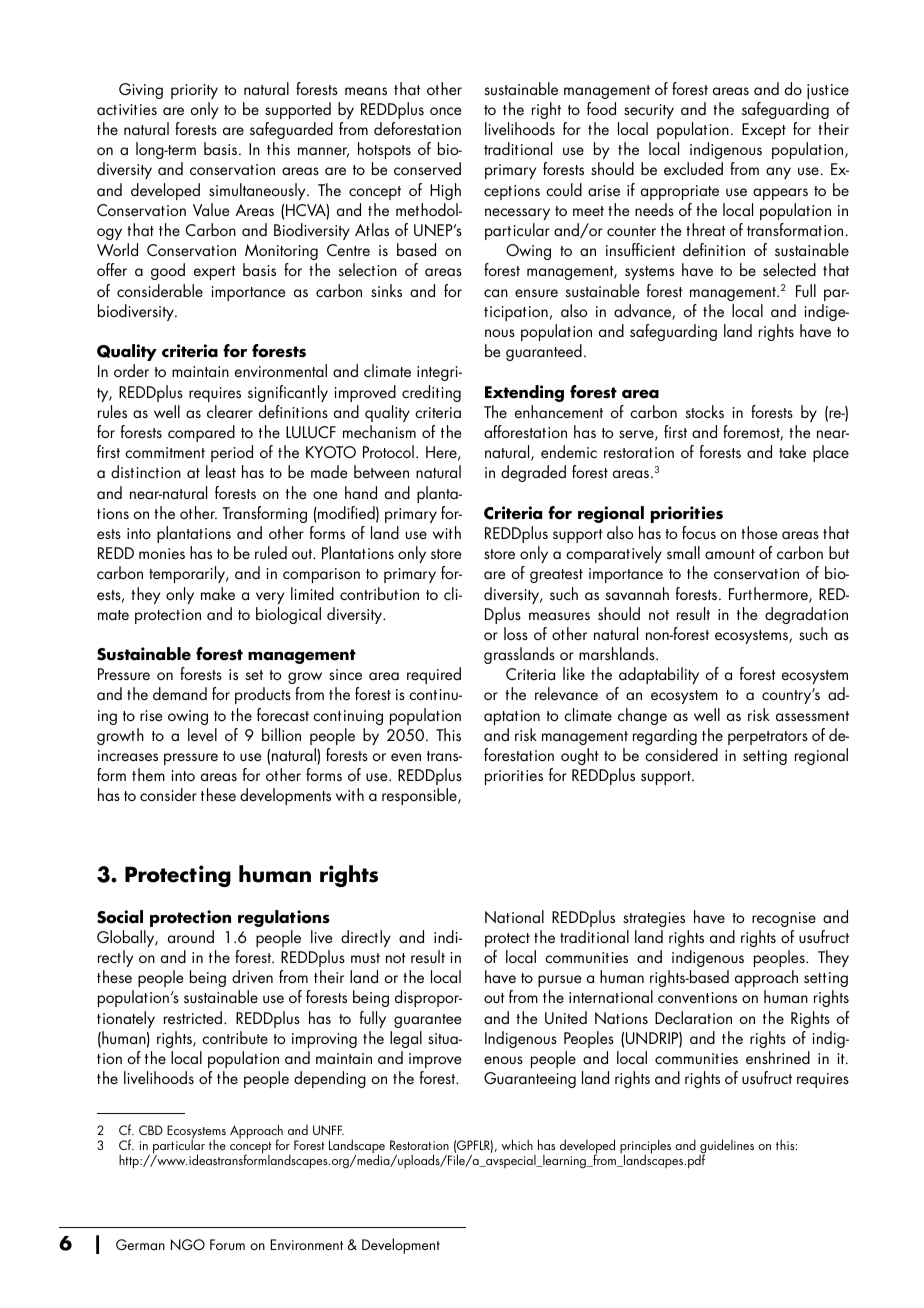  What do you see at coordinates (704, 411) in the screenshot?
I see `stocks` at bounding box center [704, 411].
